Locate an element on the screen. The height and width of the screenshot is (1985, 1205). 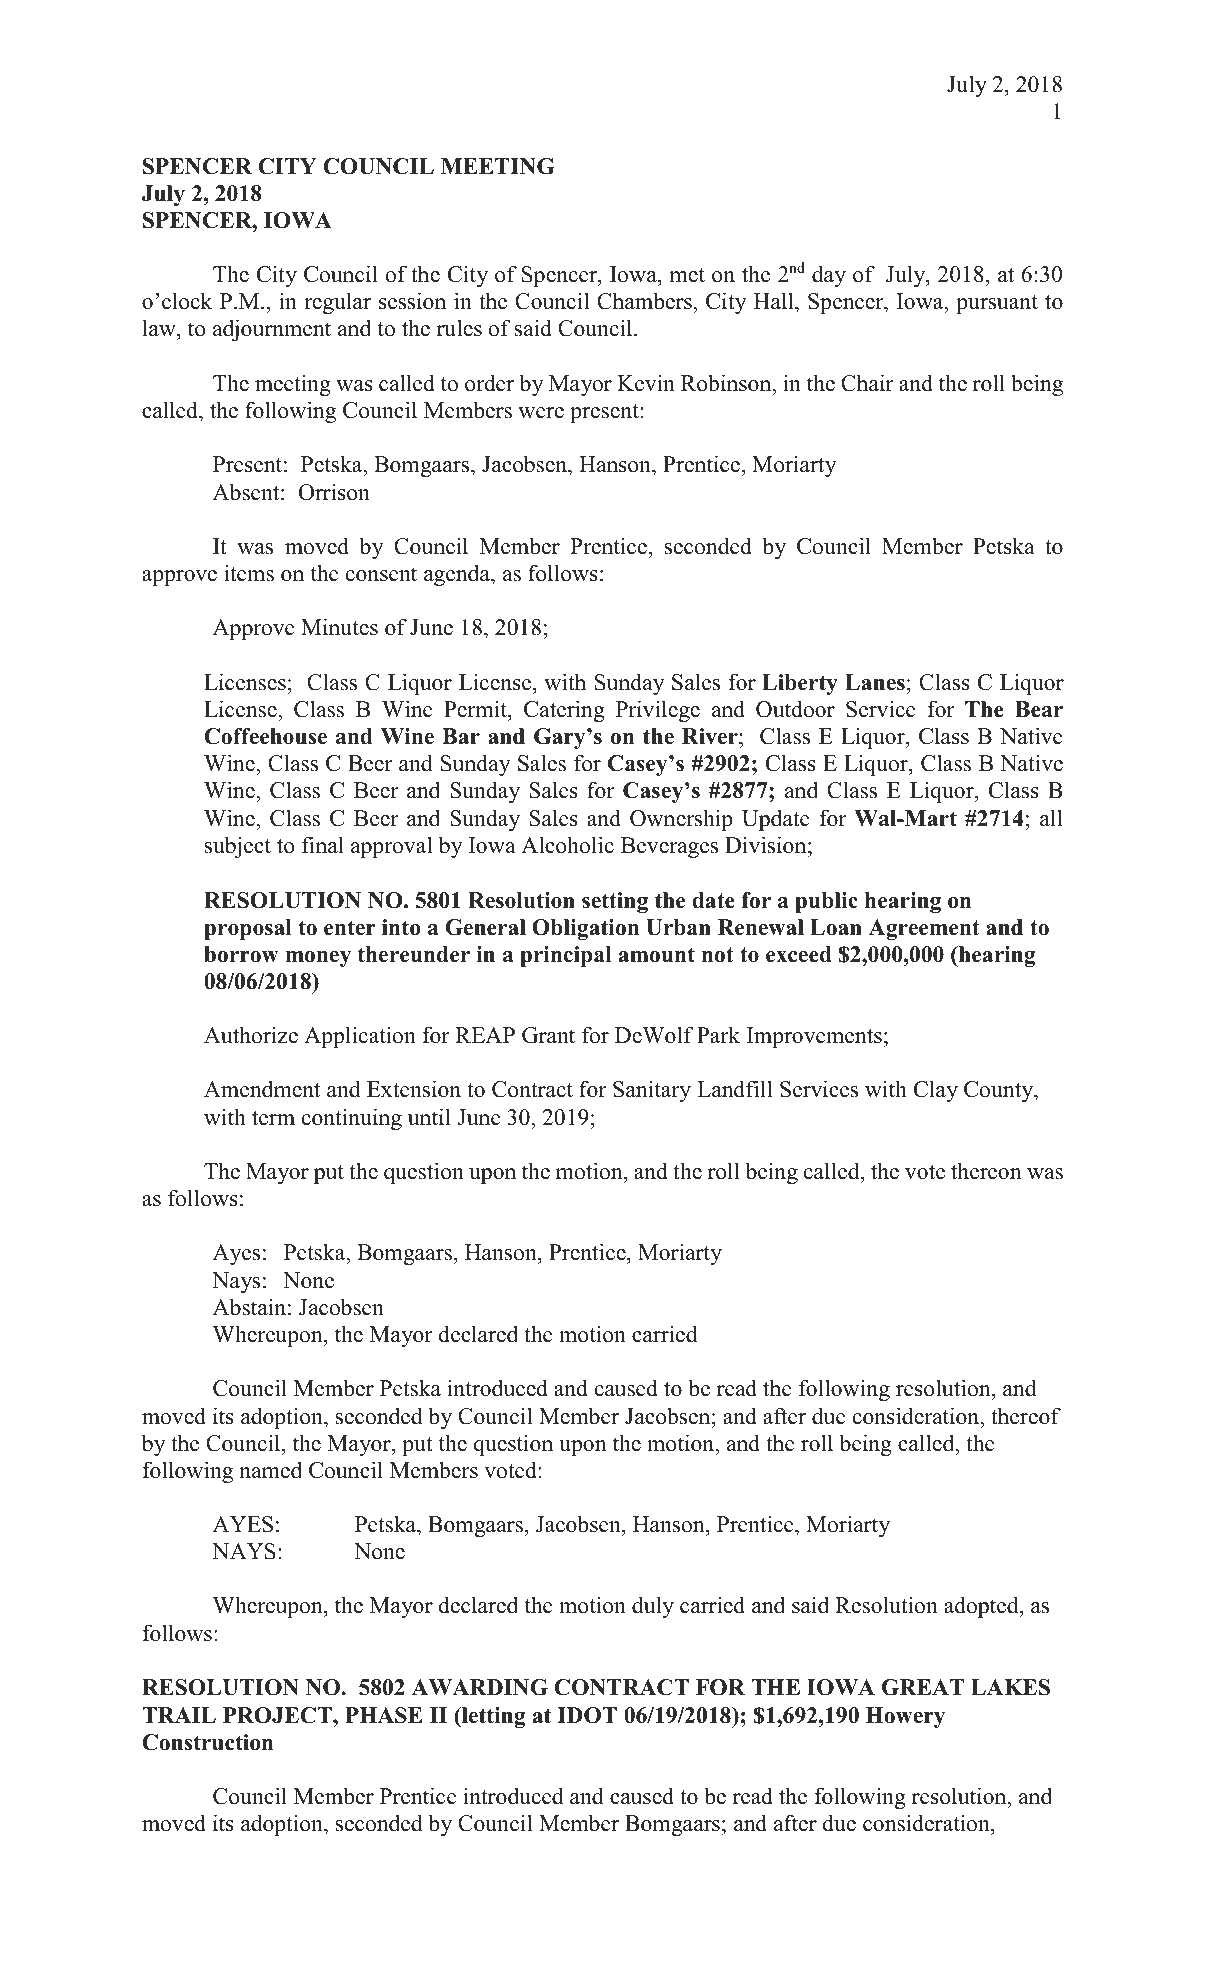
adjournment is located at coordinates (272, 330).
